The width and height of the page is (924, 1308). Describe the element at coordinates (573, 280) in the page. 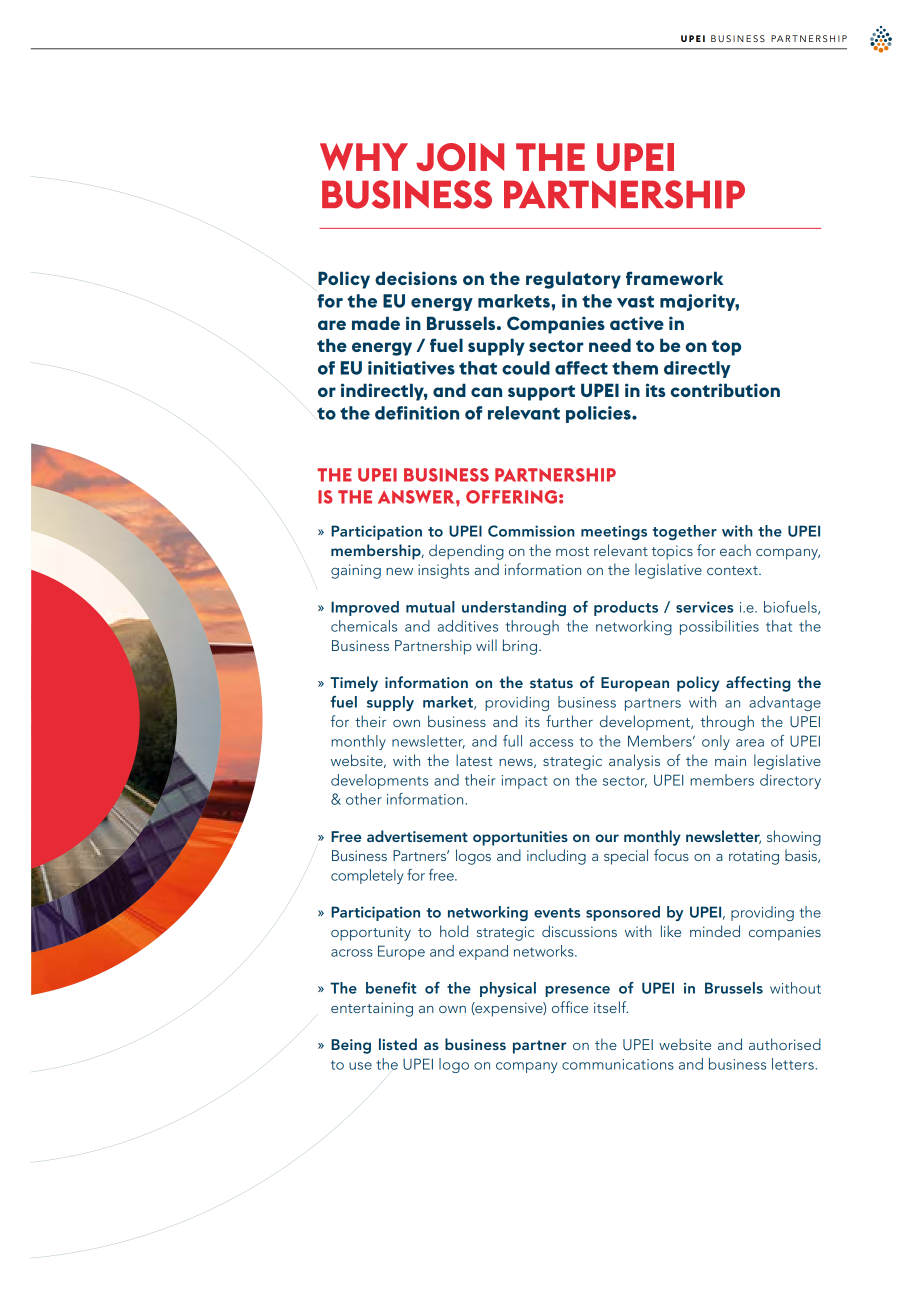

I see `regulatory` at that location.
